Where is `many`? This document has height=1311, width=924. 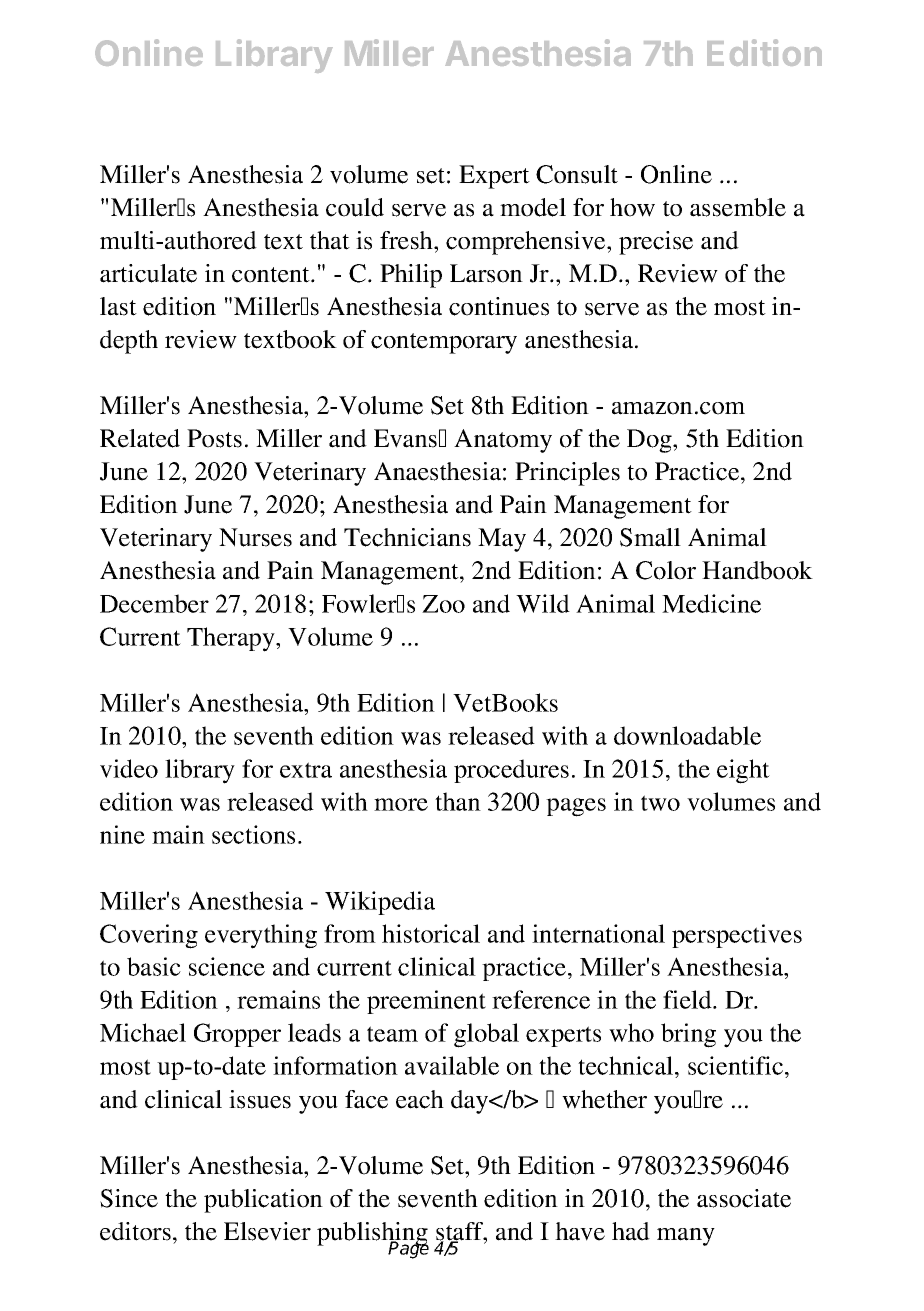
many is located at coordinates (686, 1237).
